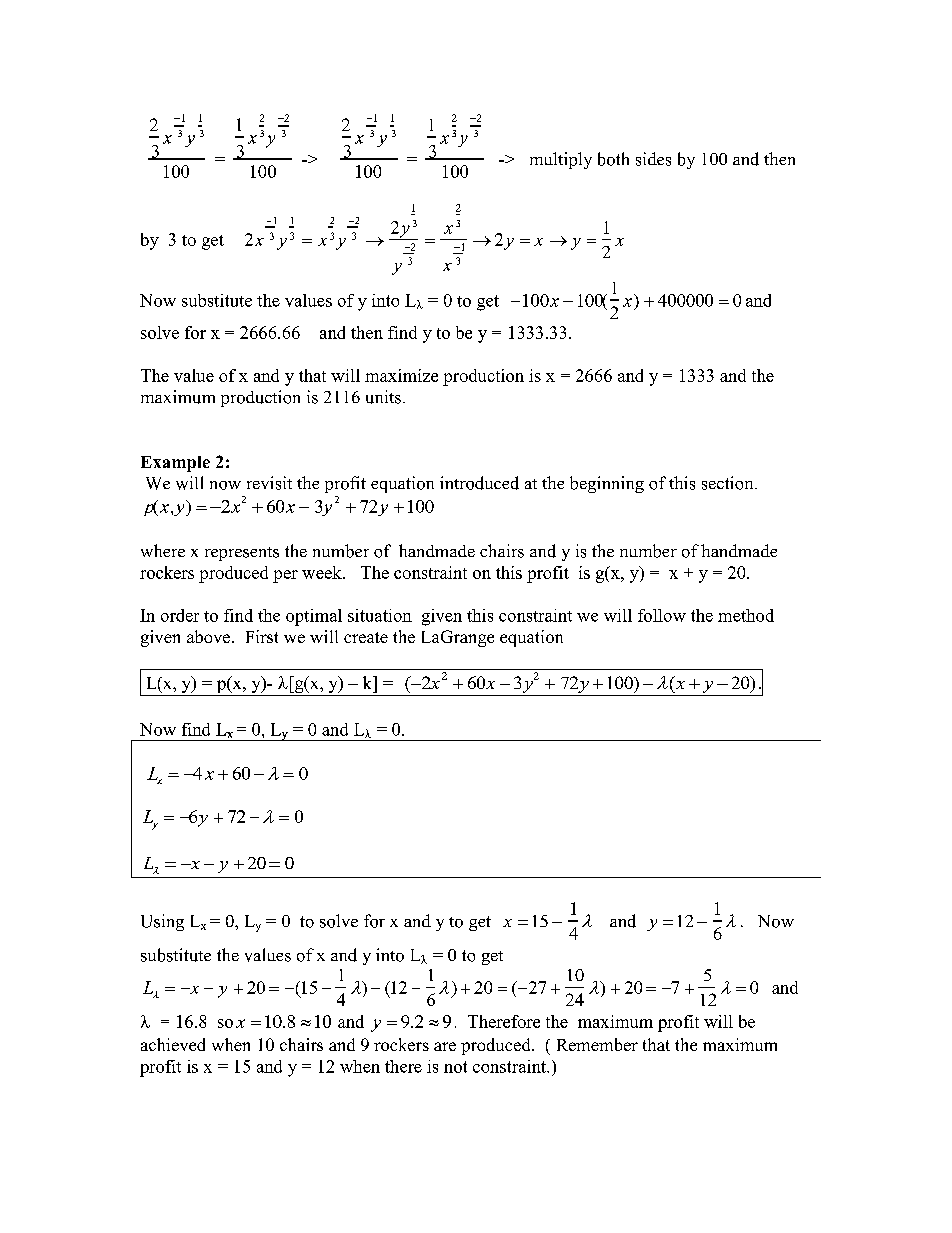 The width and height of the image is (952, 1233). Describe the element at coordinates (607, 484) in the image. I see `beginning` at that location.
